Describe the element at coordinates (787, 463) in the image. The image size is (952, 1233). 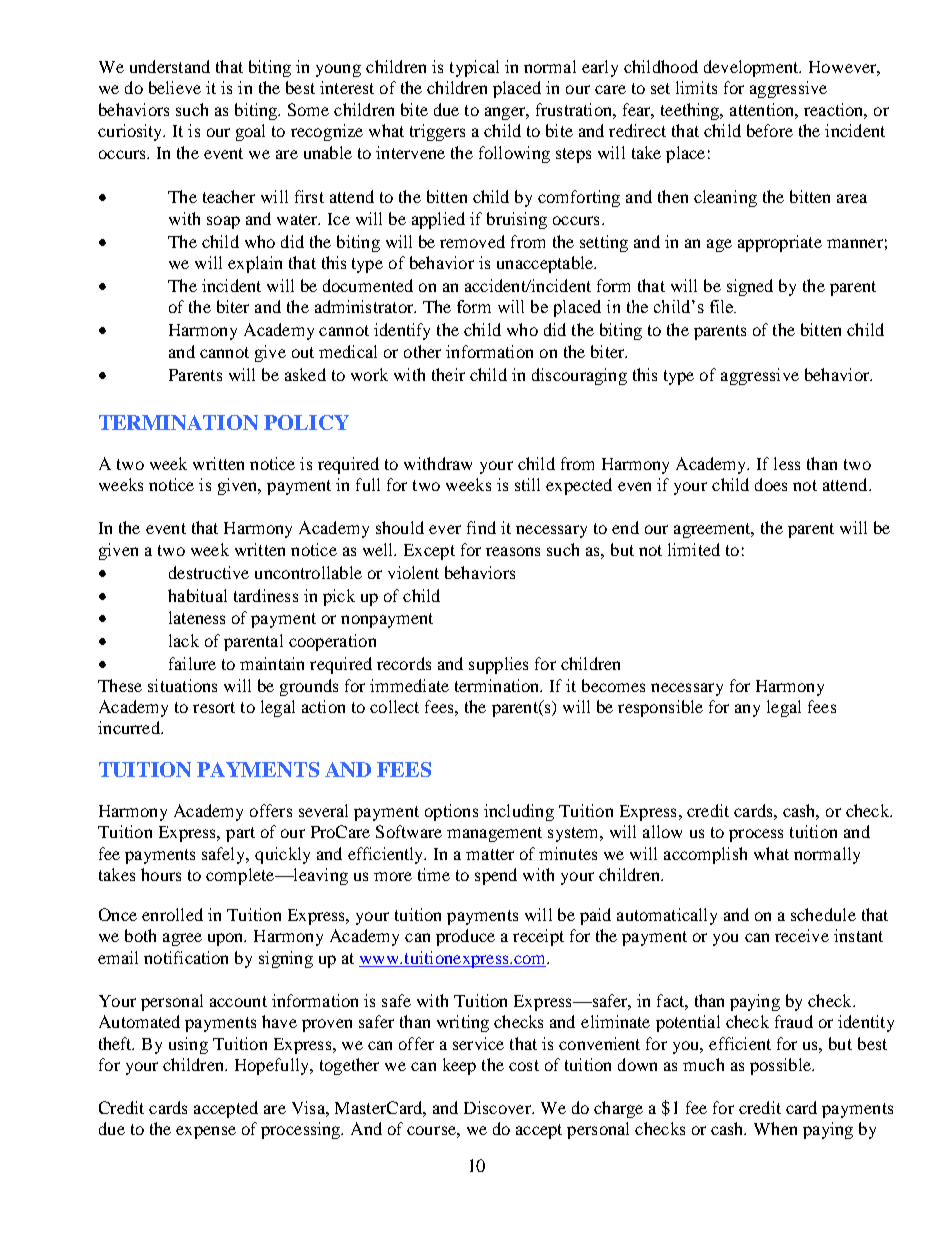
I see `less` at that location.
